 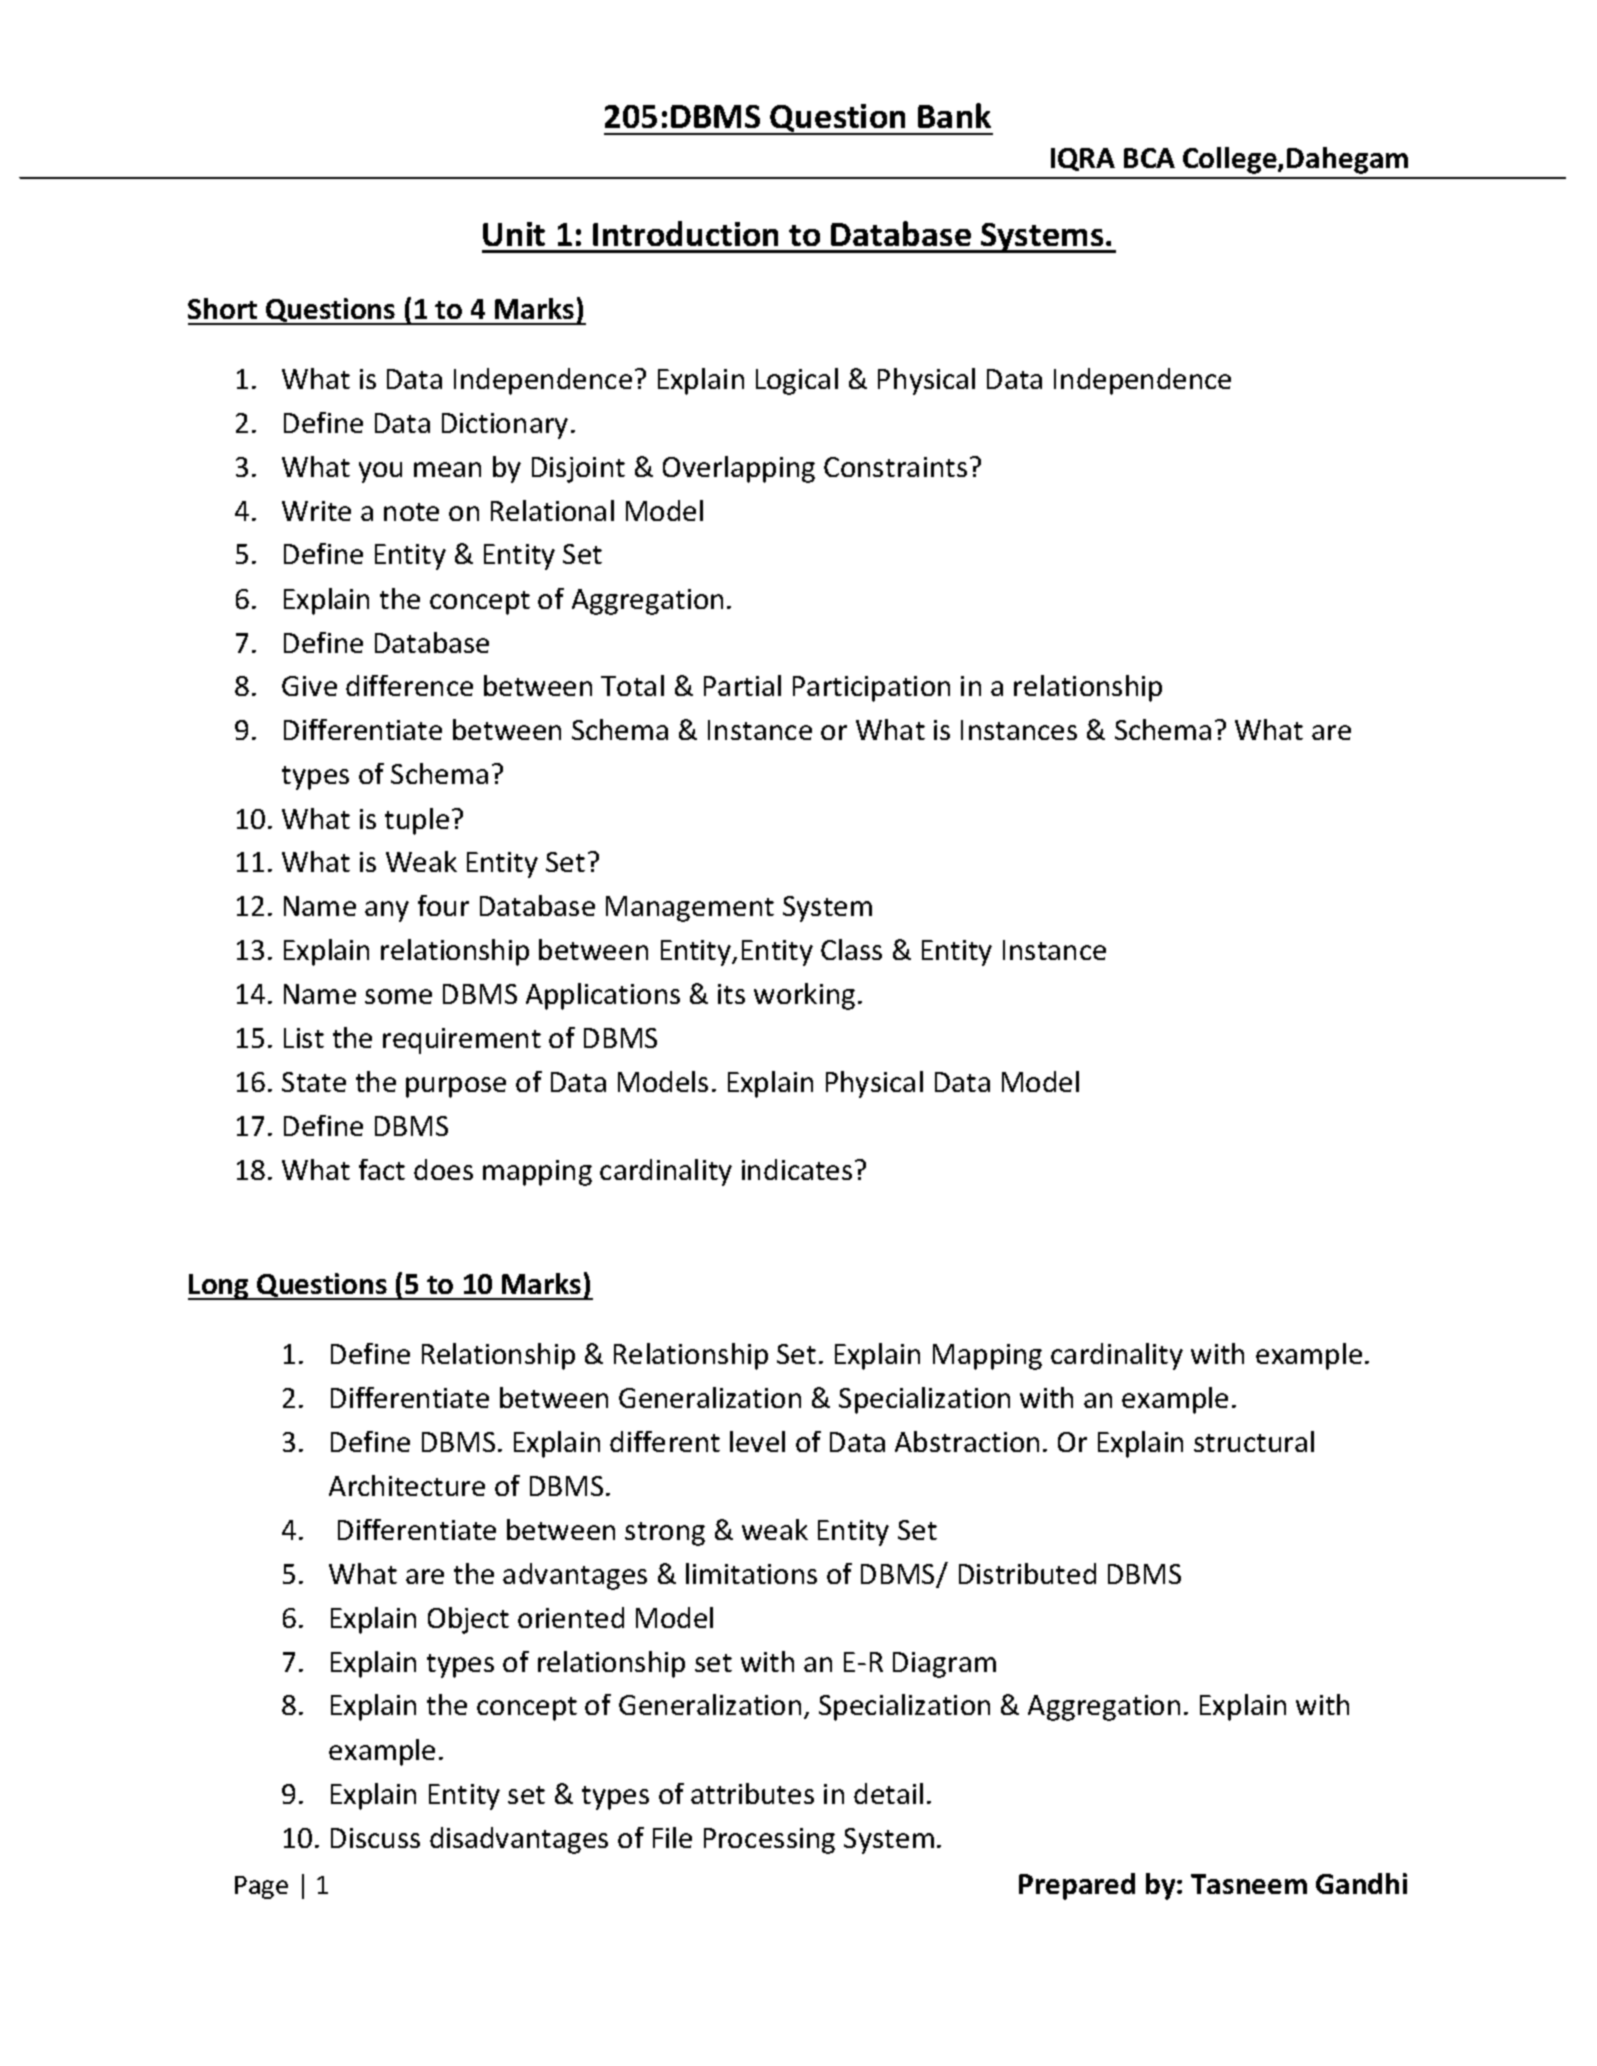 What do you see at coordinates (851, 949) in the image?
I see `Class` at bounding box center [851, 949].
